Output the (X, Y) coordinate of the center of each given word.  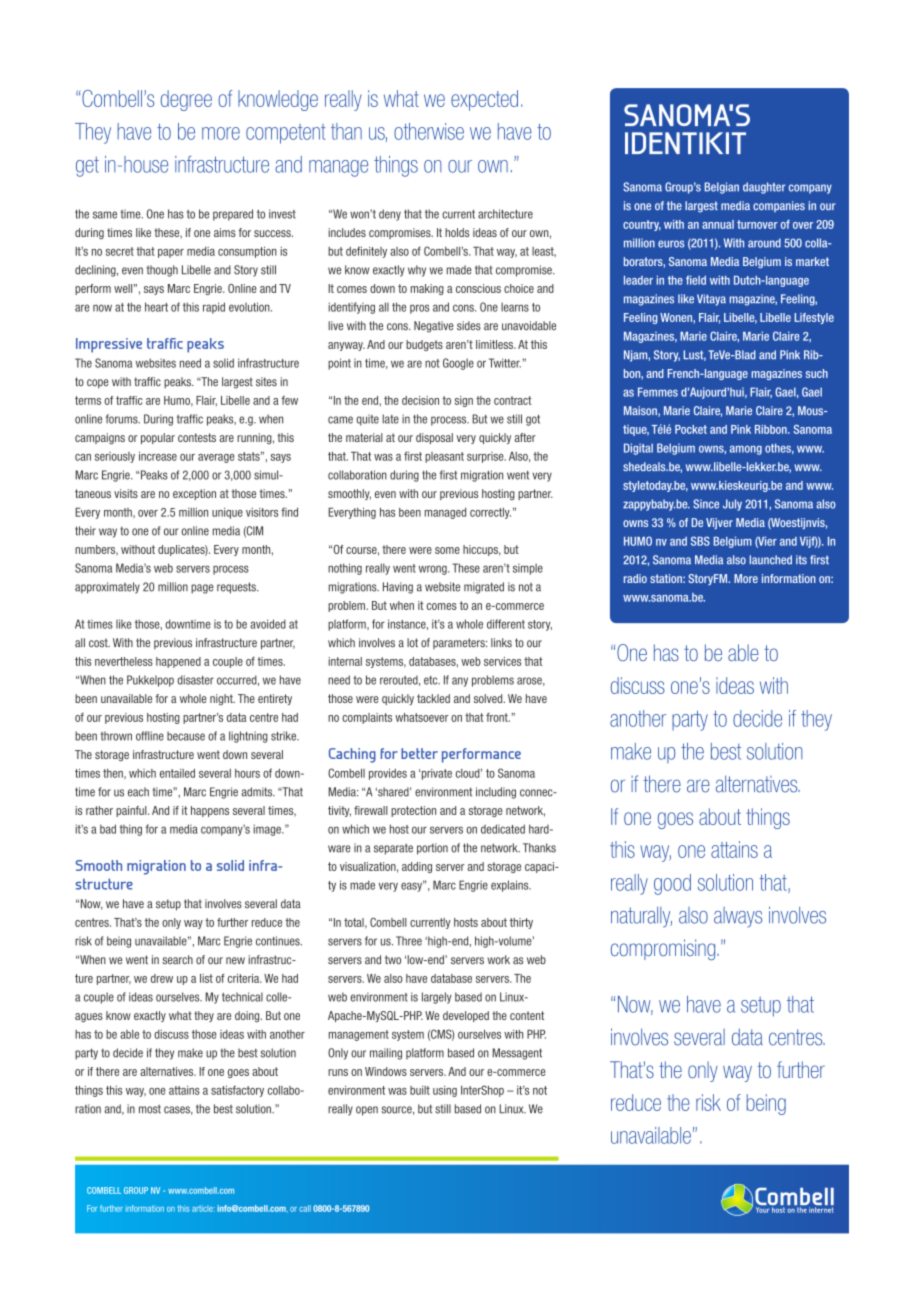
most (150, 1109)
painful (132, 811)
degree (186, 100)
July (732, 505)
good (672, 884)
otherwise (429, 131)
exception (194, 494)
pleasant (444, 457)
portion (432, 849)
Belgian (722, 188)
